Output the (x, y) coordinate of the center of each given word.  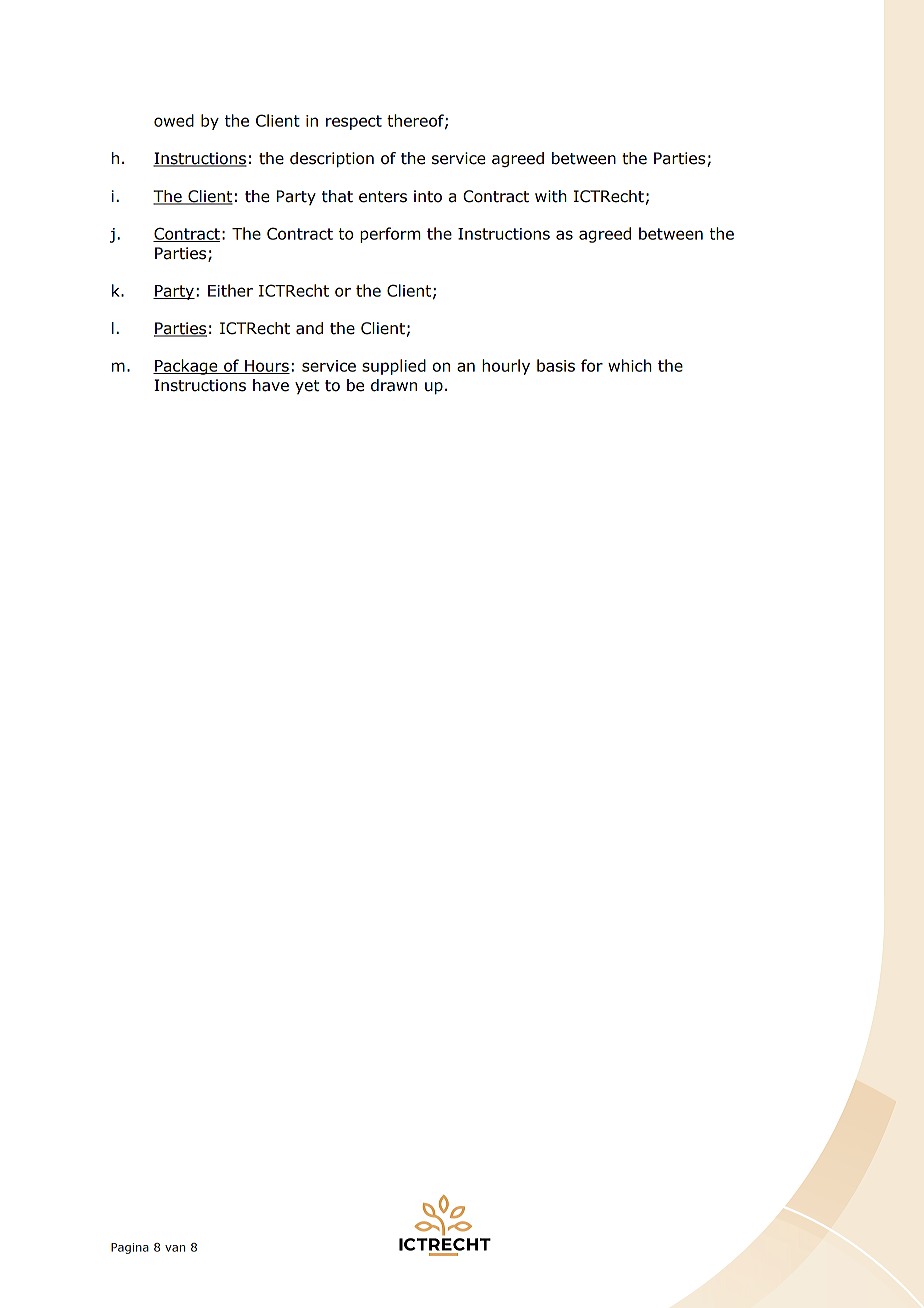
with (551, 196)
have (271, 385)
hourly (506, 367)
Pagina (130, 1248)
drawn (394, 385)
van (175, 1248)
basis (556, 365)
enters (383, 197)
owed (174, 120)
